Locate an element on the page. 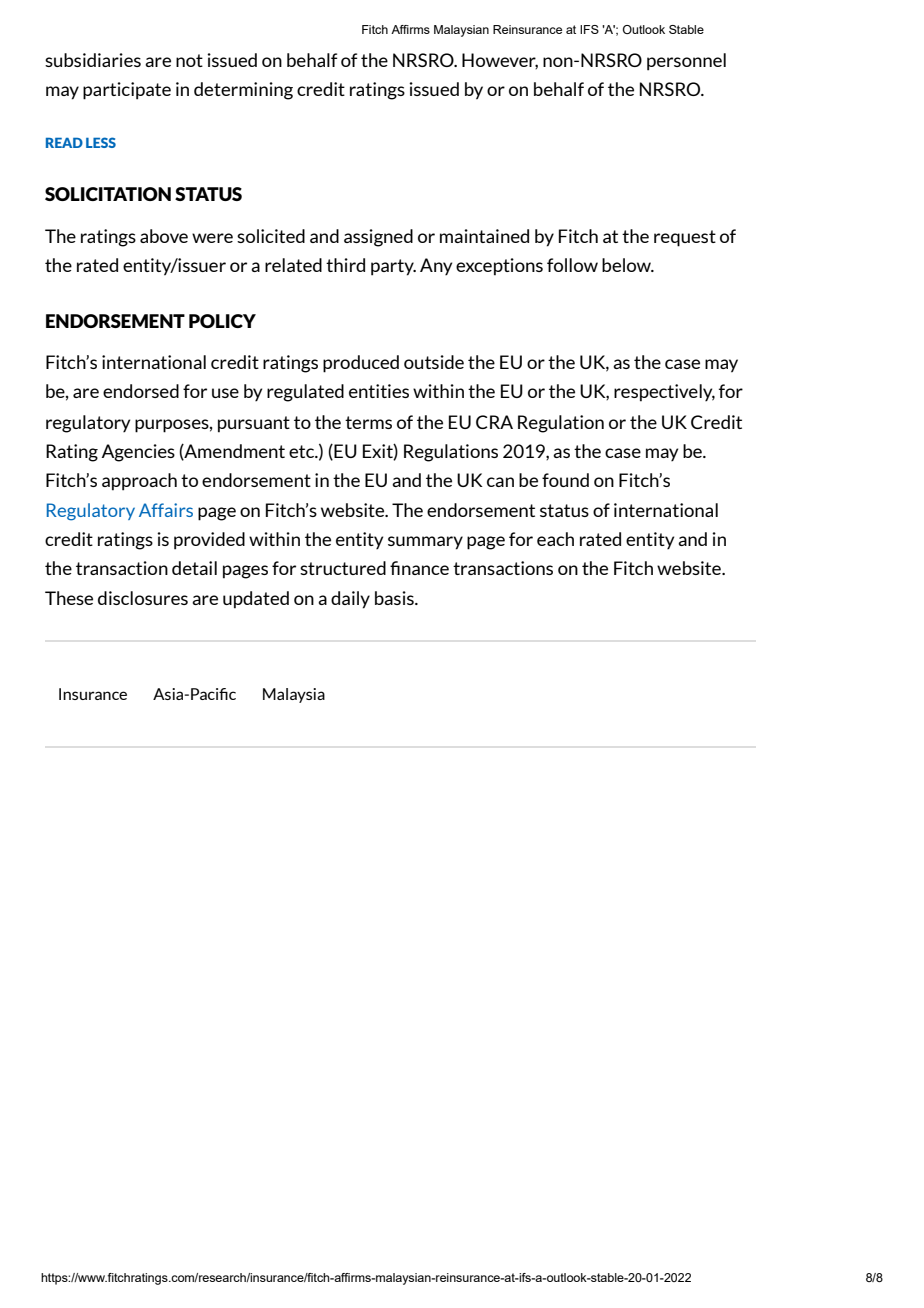 The height and width of the image is (1308, 924). produced is located at coordinates (361, 364).
